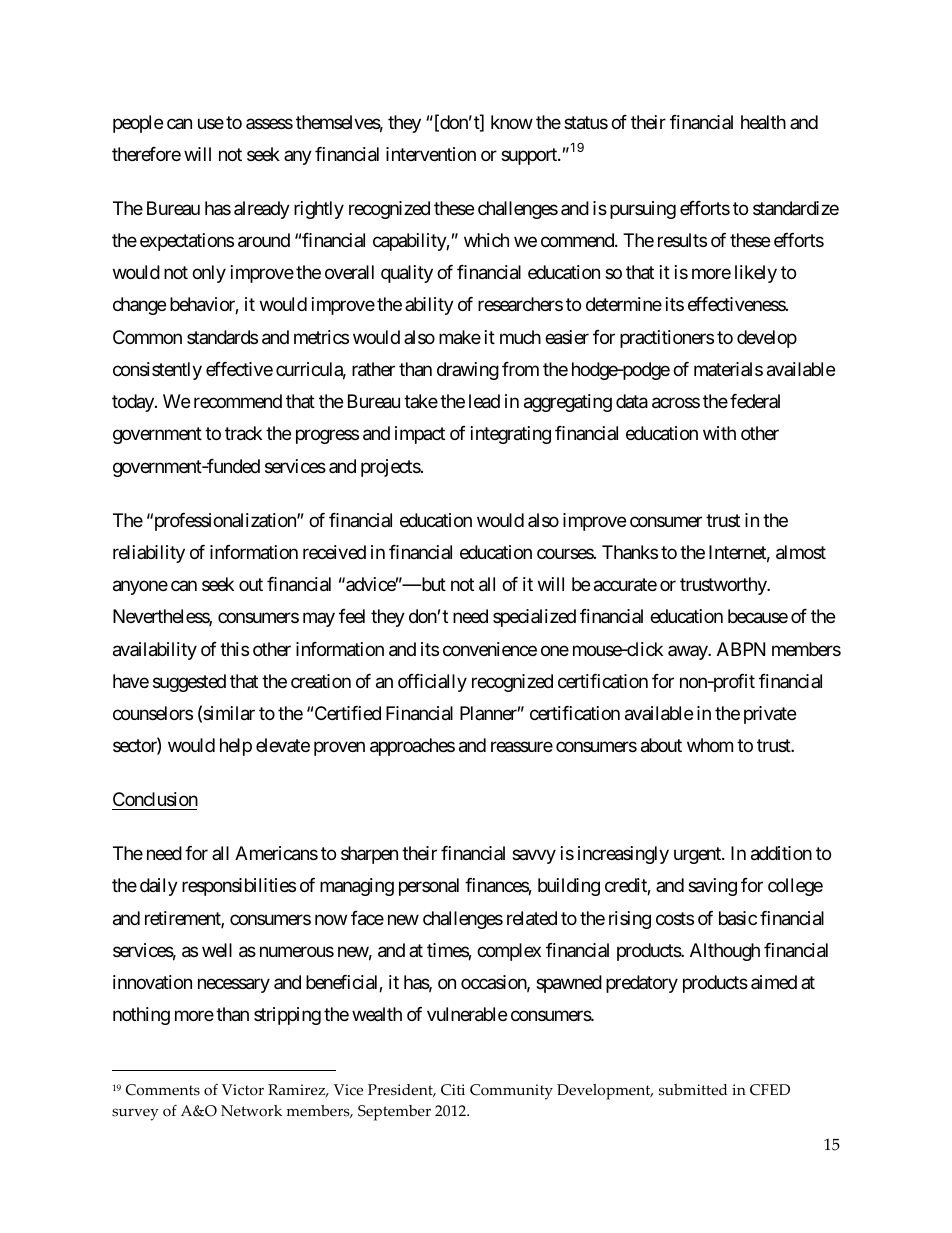 The image size is (952, 1233). I want to click on intervention, so click(431, 154).
